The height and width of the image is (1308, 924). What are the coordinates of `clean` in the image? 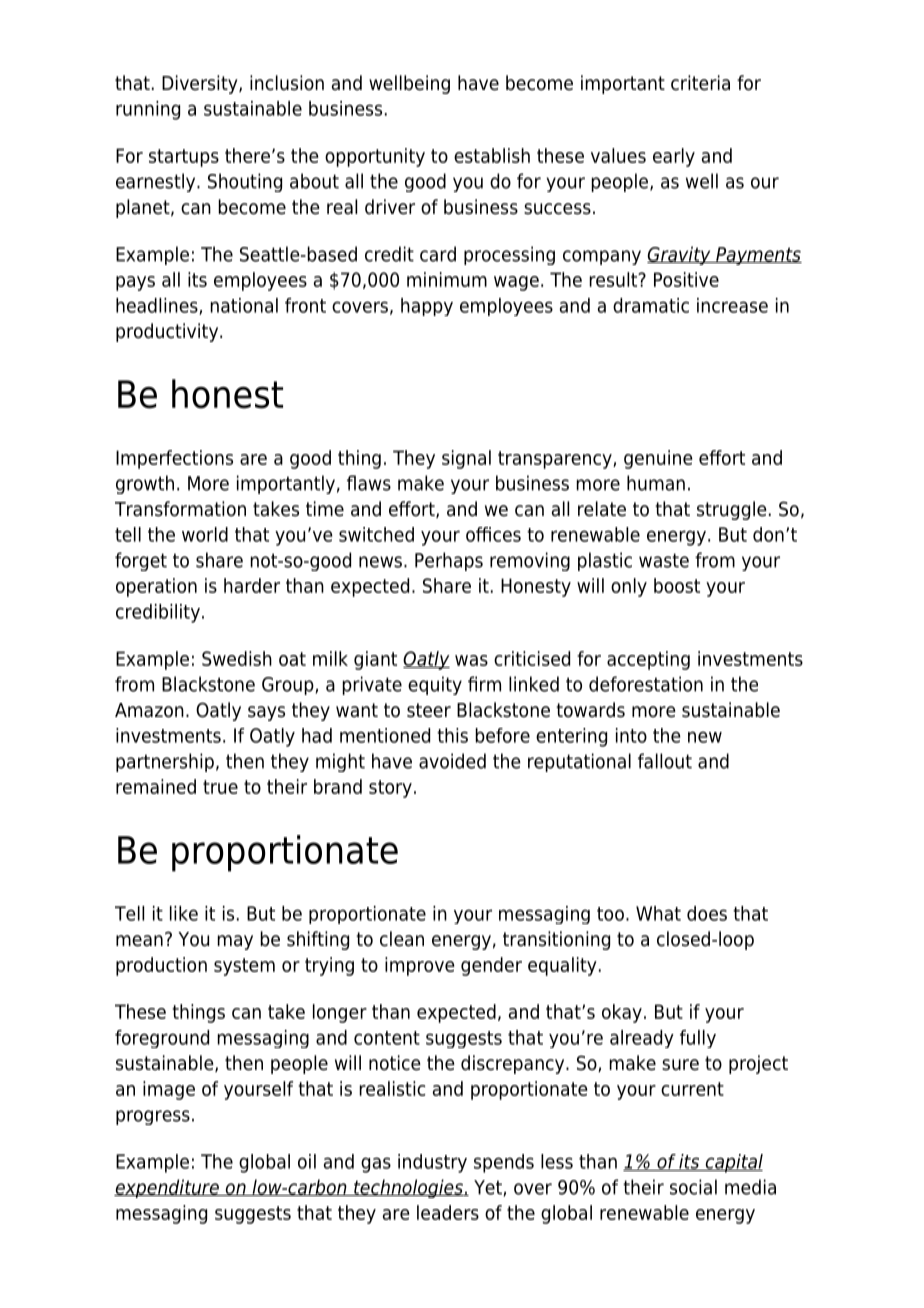 It's located at (402, 939).
